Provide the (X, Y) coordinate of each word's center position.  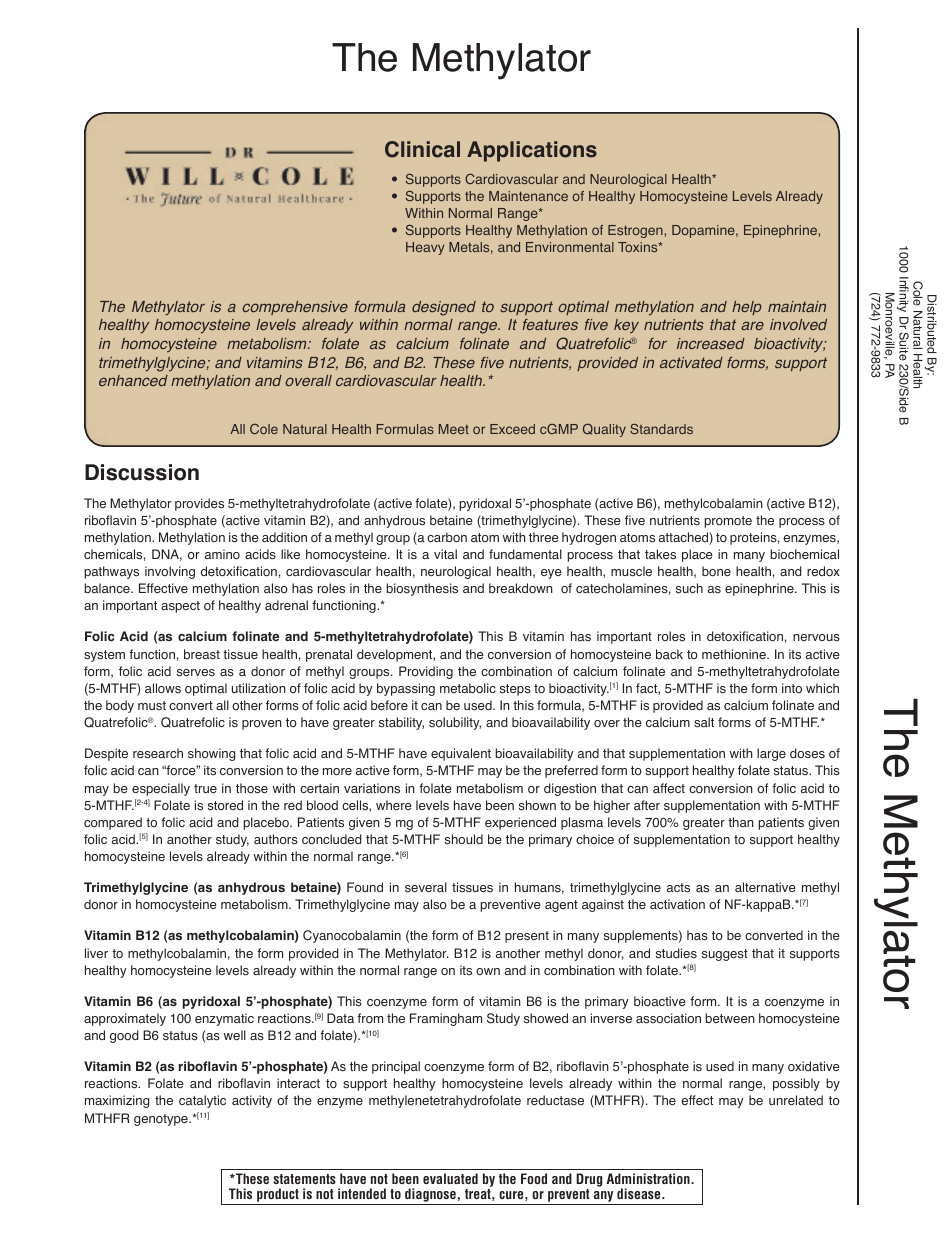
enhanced (133, 380)
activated (691, 362)
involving (170, 572)
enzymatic (224, 1019)
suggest (725, 955)
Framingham (446, 1019)
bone (716, 571)
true (205, 788)
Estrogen (636, 231)
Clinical (422, 149)
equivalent (461, 754)
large (771, 754)
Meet (454, 429)
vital (445, 554)
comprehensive (295, 308)
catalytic (202, 1101)
